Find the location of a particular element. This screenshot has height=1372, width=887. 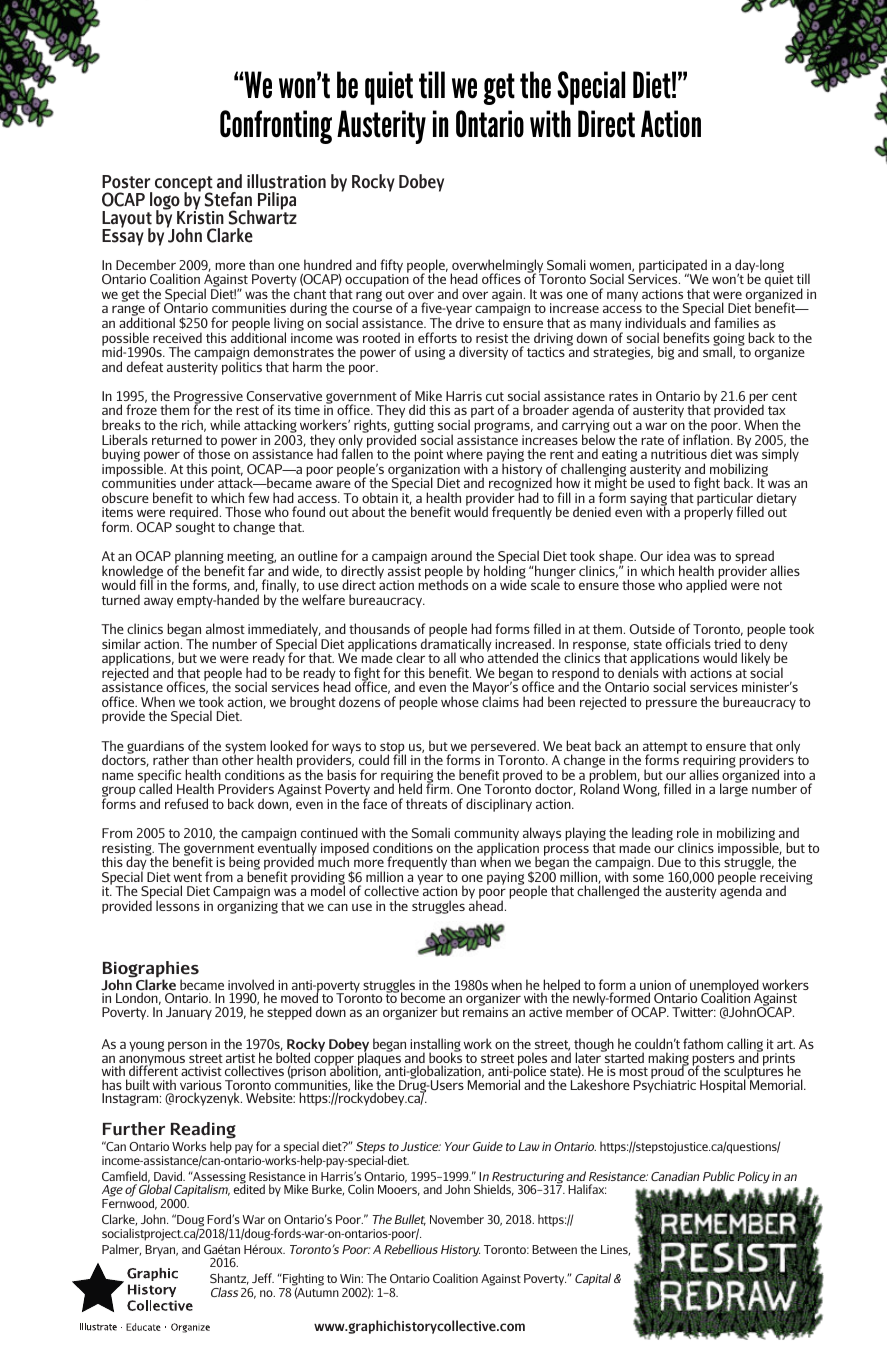

fifty is located at coordinates (391, 267).
